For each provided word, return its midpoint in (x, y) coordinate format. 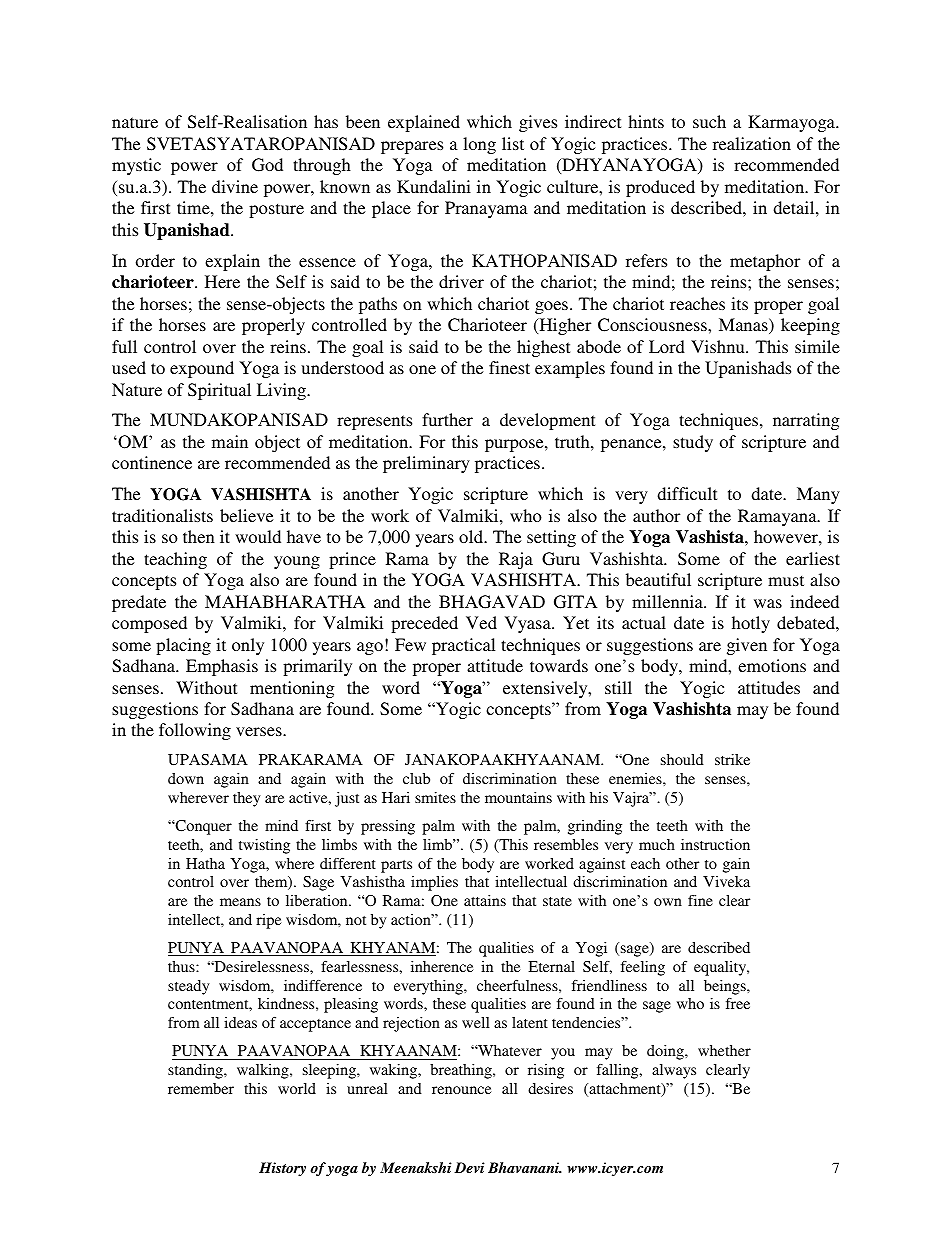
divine (235, 186)
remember (201, 1088)
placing (183, 646)
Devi (469, 1167)
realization (752, 143)
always (674, 1071)
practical (463, 646)
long (479, 145)
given (747, 646)
